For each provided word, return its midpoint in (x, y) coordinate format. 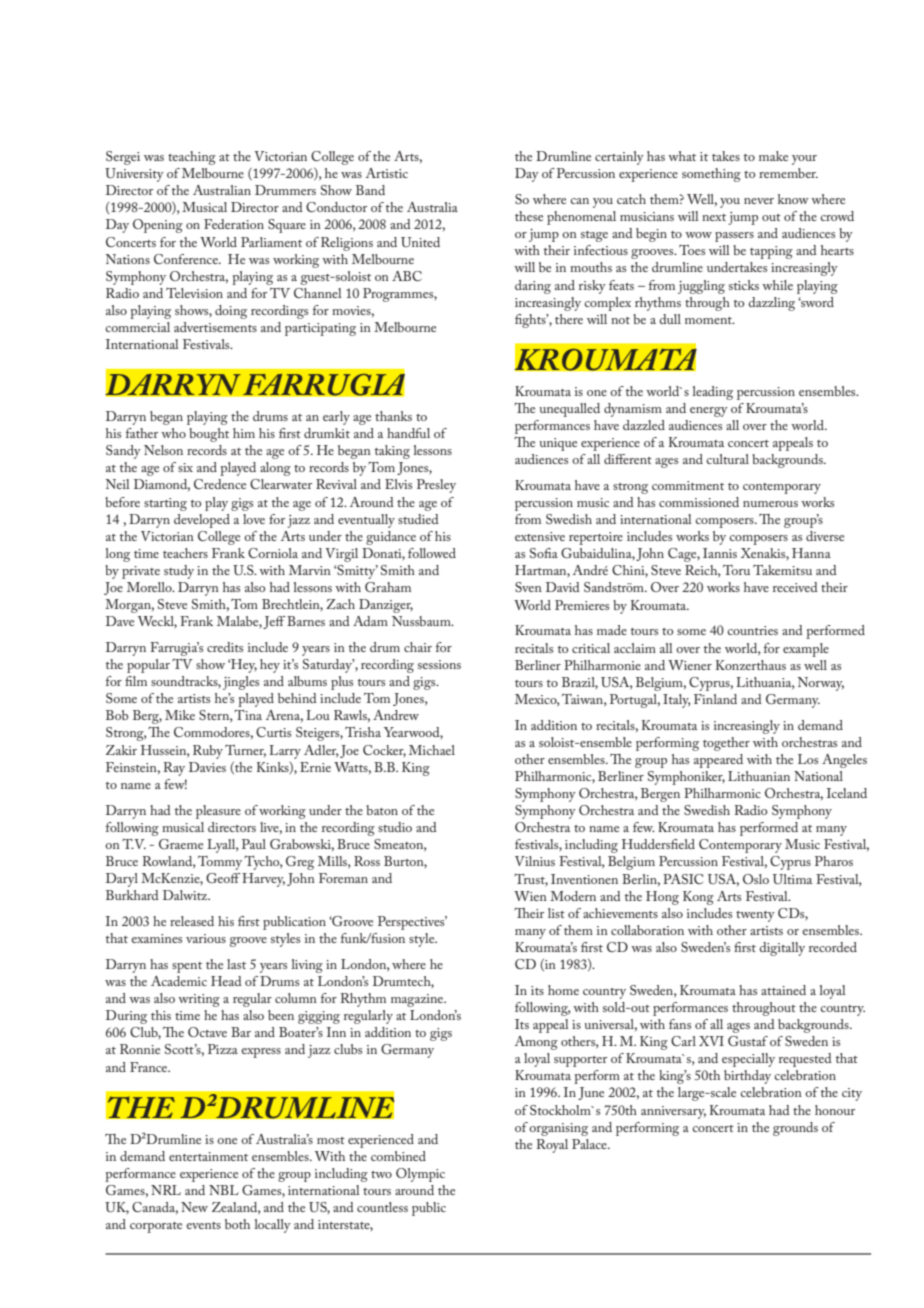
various (206, 938)
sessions (439, 664)
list (556, 913)
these (529, 216)
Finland (715, 699)
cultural (727, 459)
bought (209, 435)
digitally (782, 949)
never (759, 201)
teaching (192, 158)
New (194, 1207)
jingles (241, 683)
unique (558, 444)
